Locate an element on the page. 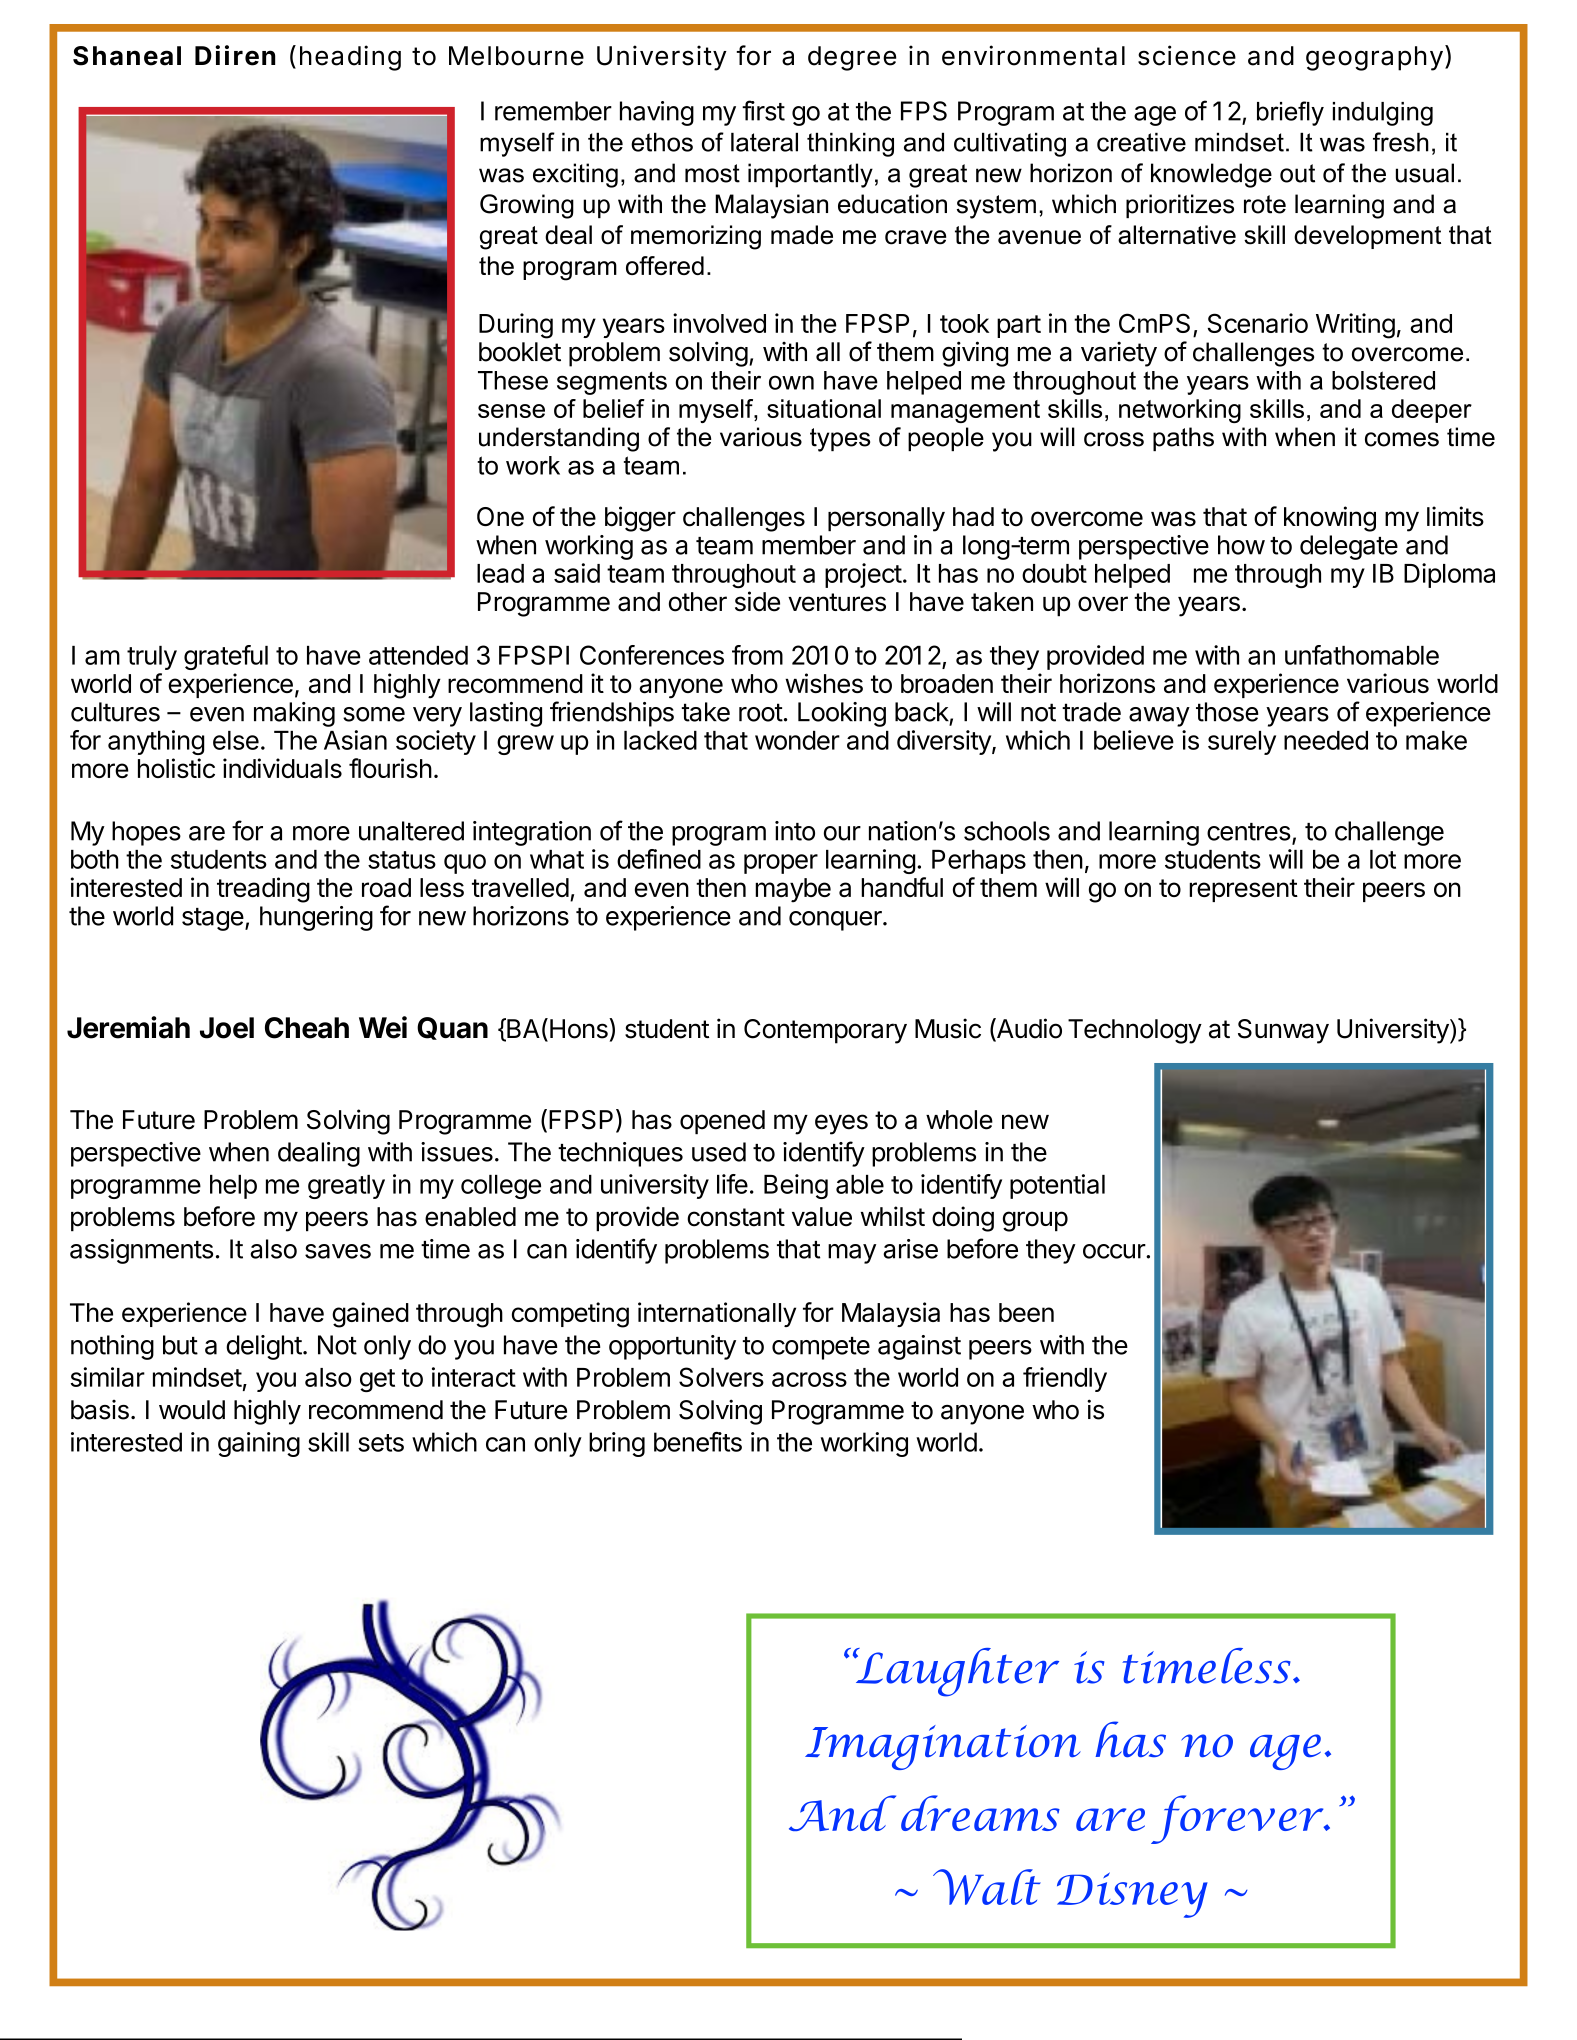  represent is located at coordinates (1243, 890).
